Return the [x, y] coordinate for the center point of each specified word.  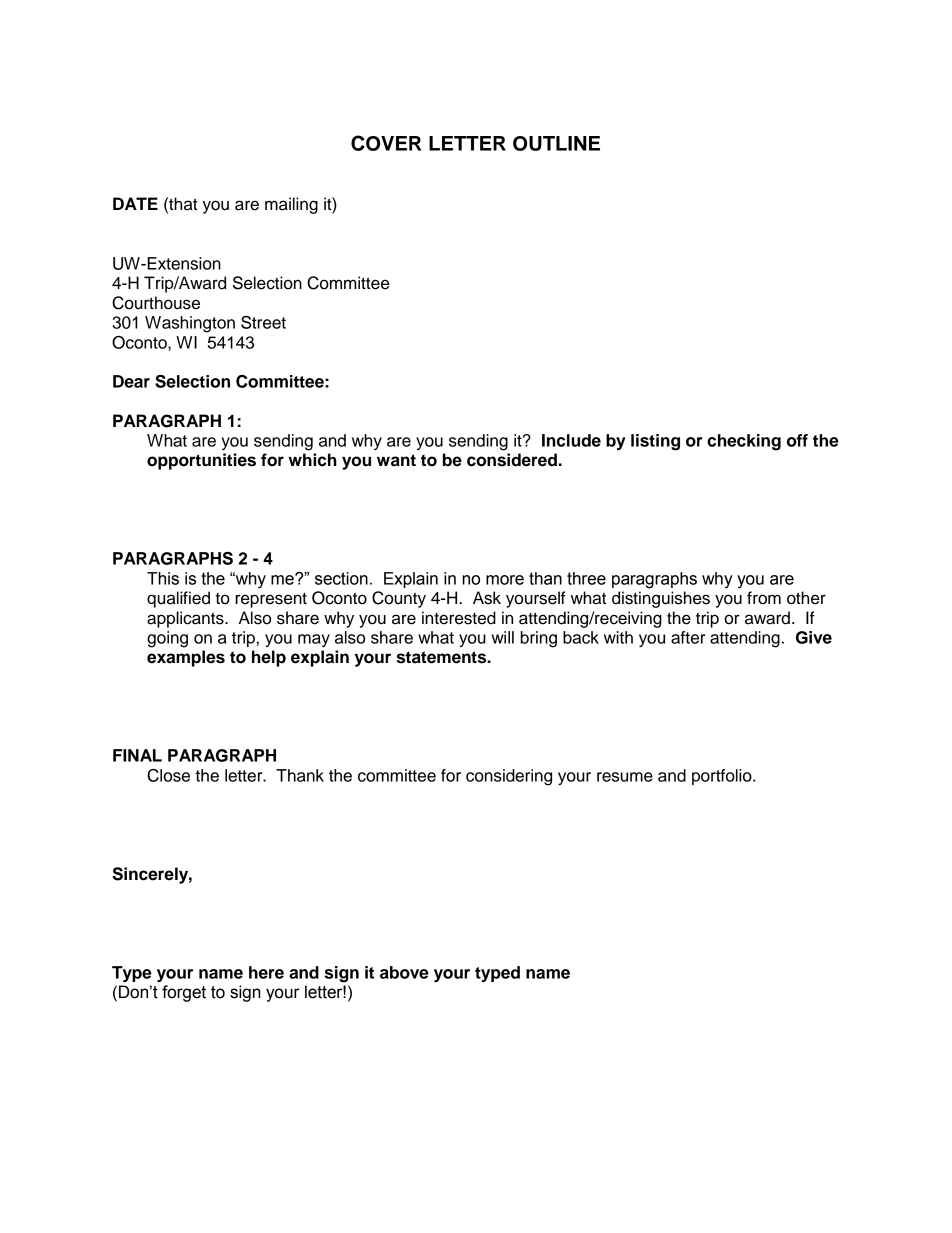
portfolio [723, 777]
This [163, 578]
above [404, 972]
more [505, 580]
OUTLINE [556, 143]
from [764, 598]
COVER [386, 143]
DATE [135, 203]
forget [184, 993]
